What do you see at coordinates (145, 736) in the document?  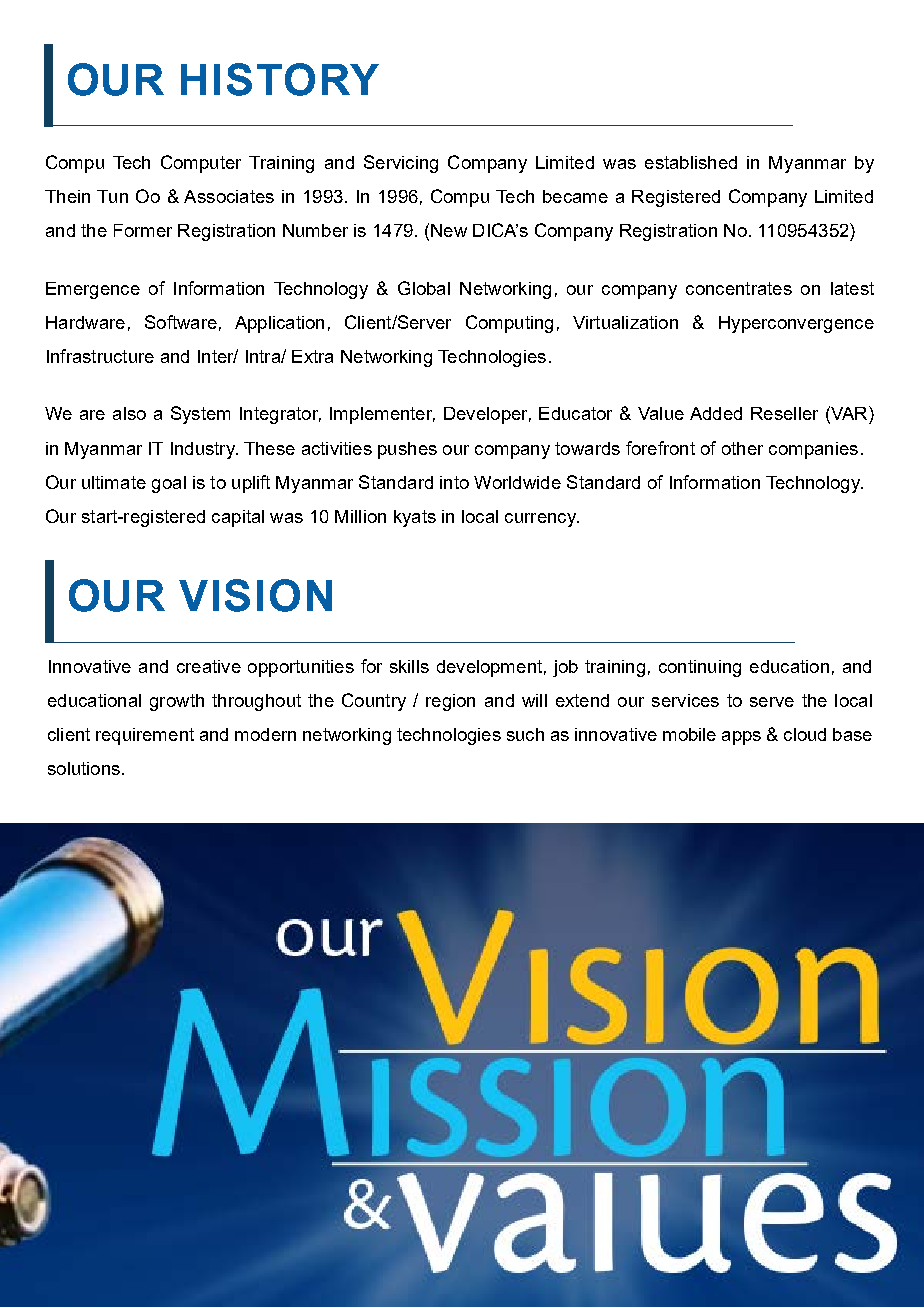 I see `requirement` at bounding box center [145, 736].
